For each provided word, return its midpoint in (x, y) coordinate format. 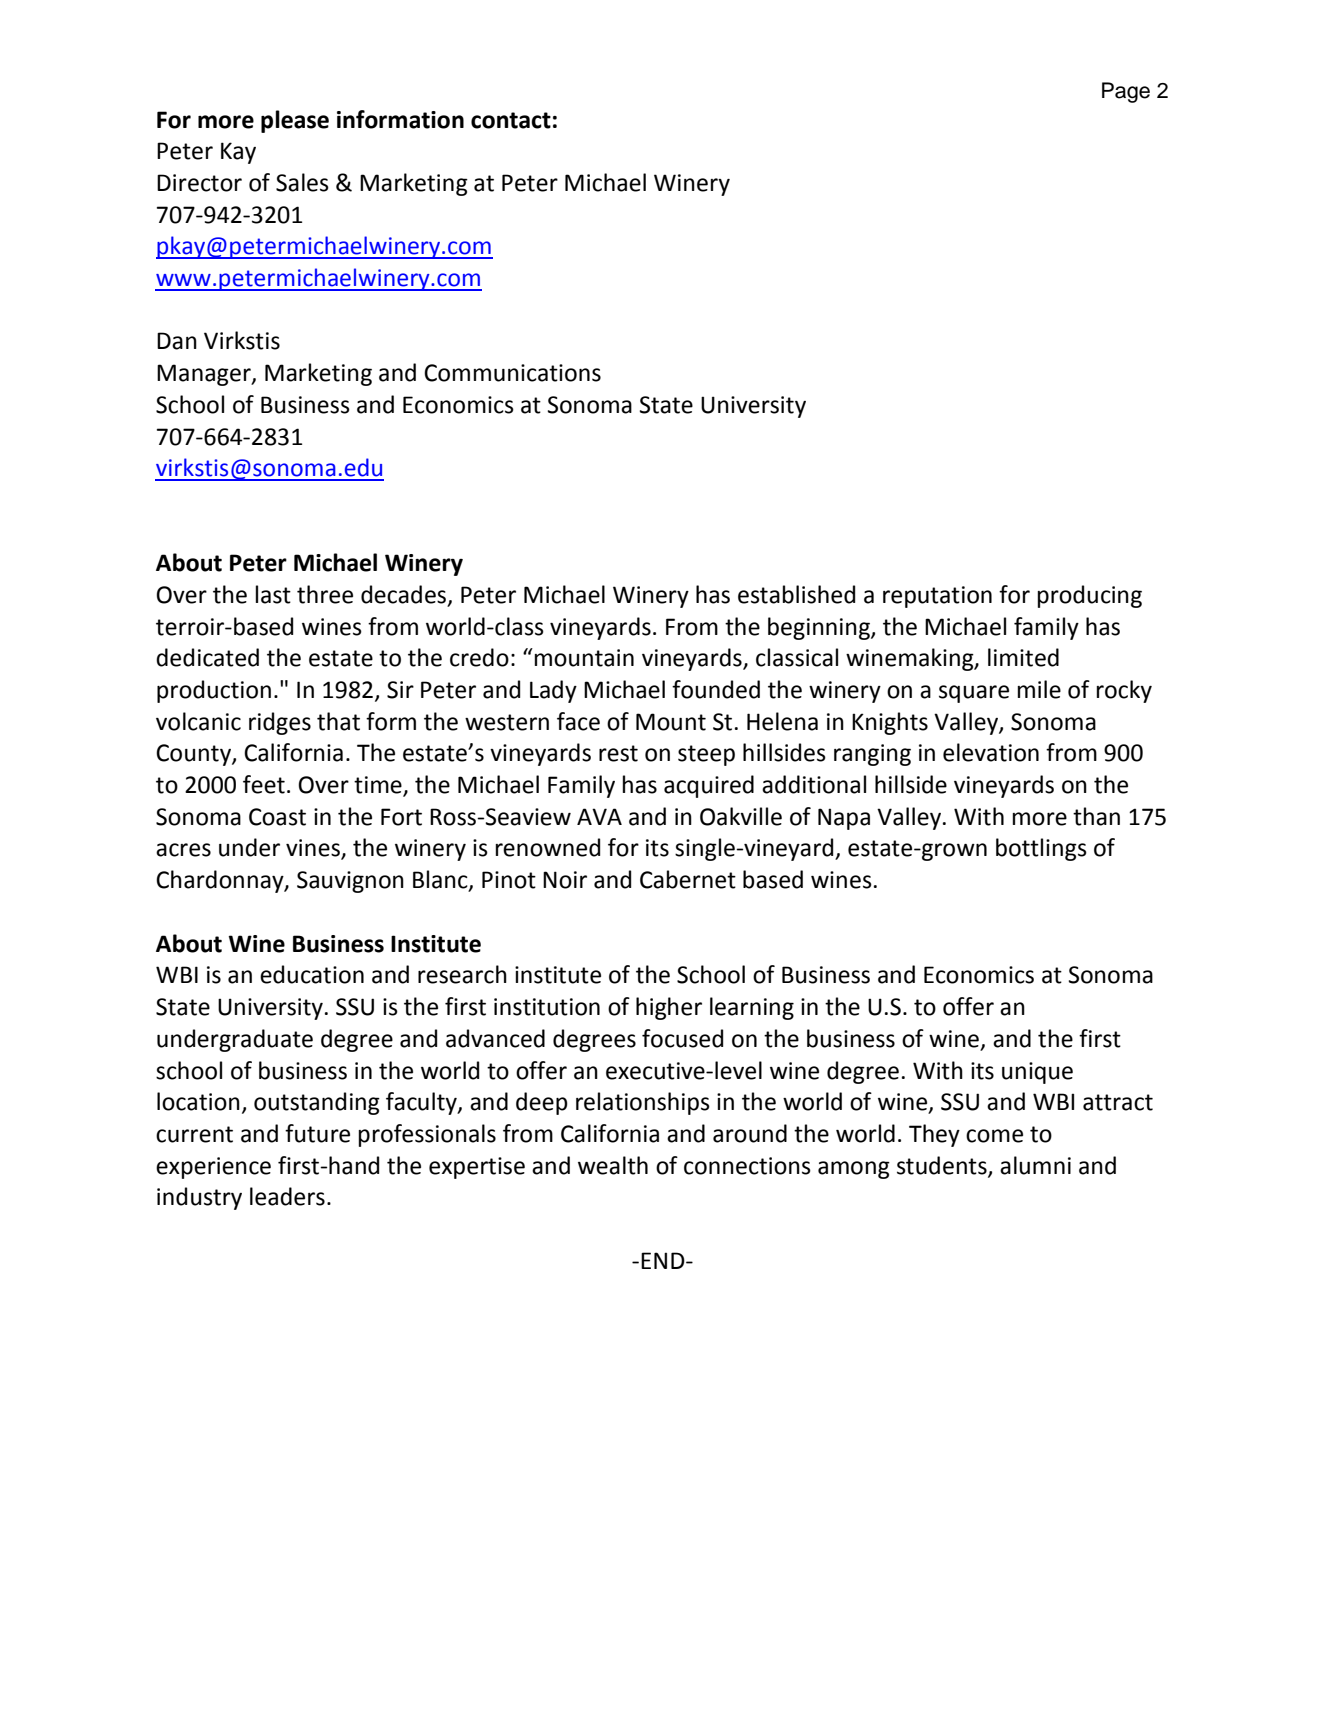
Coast (277, 817)
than (1096, 816)
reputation (937, 597)
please (295, 121)
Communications (512, 373)
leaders (287, 1196)
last (273, 594)
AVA (599, 816)
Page (1126, 92)
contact (511, 120)
